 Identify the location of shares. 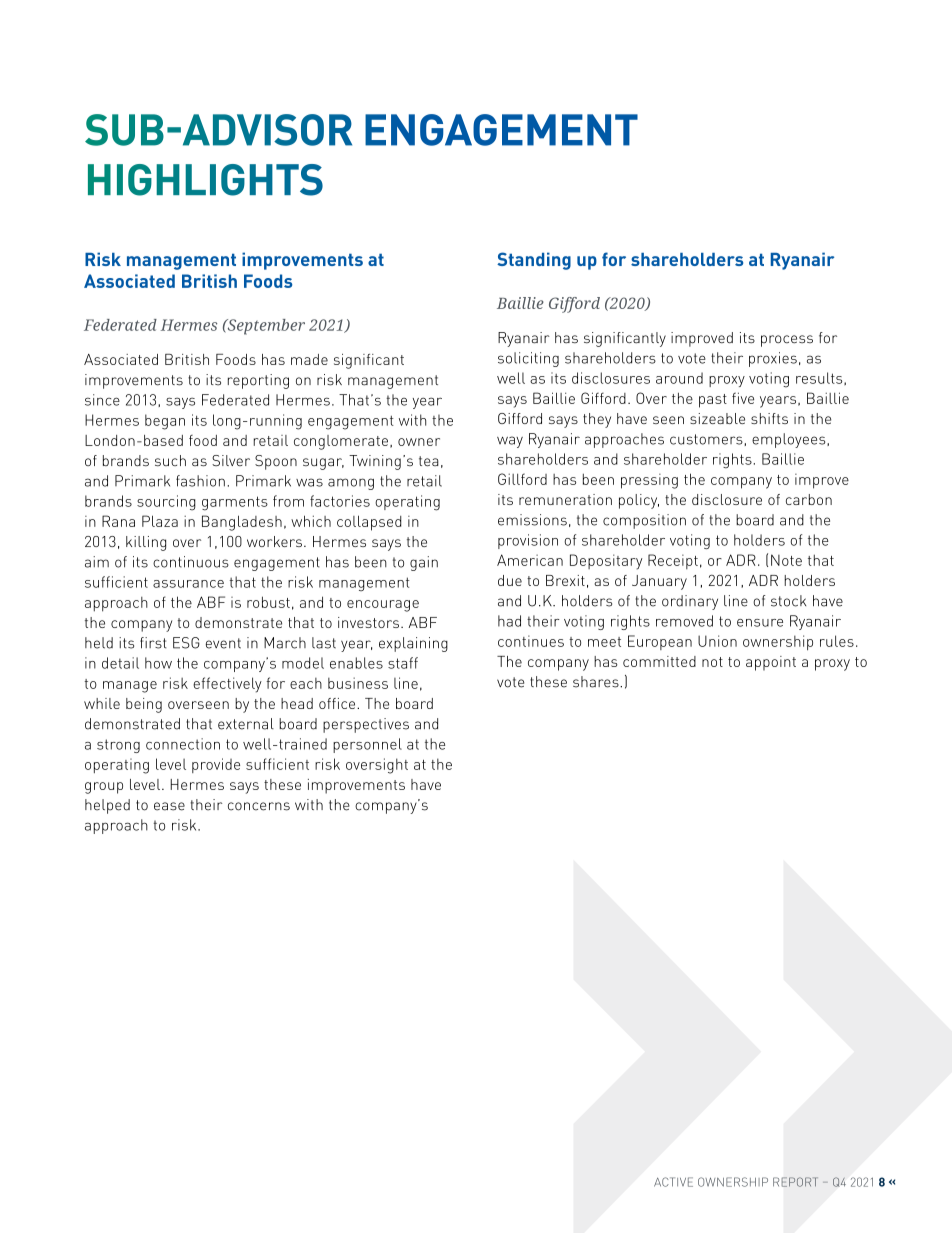
(597, 682).
